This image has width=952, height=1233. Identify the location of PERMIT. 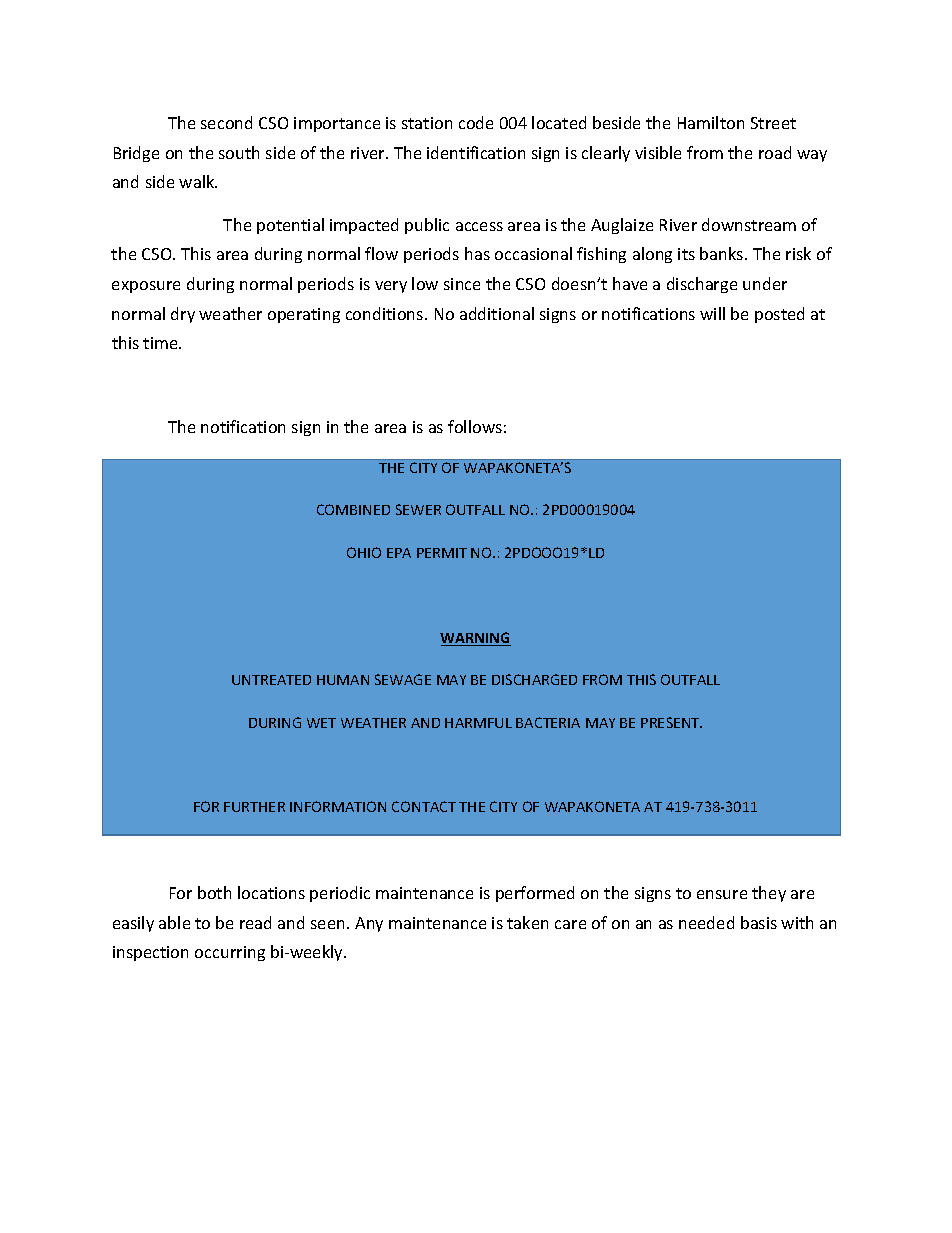
(442, 553).
